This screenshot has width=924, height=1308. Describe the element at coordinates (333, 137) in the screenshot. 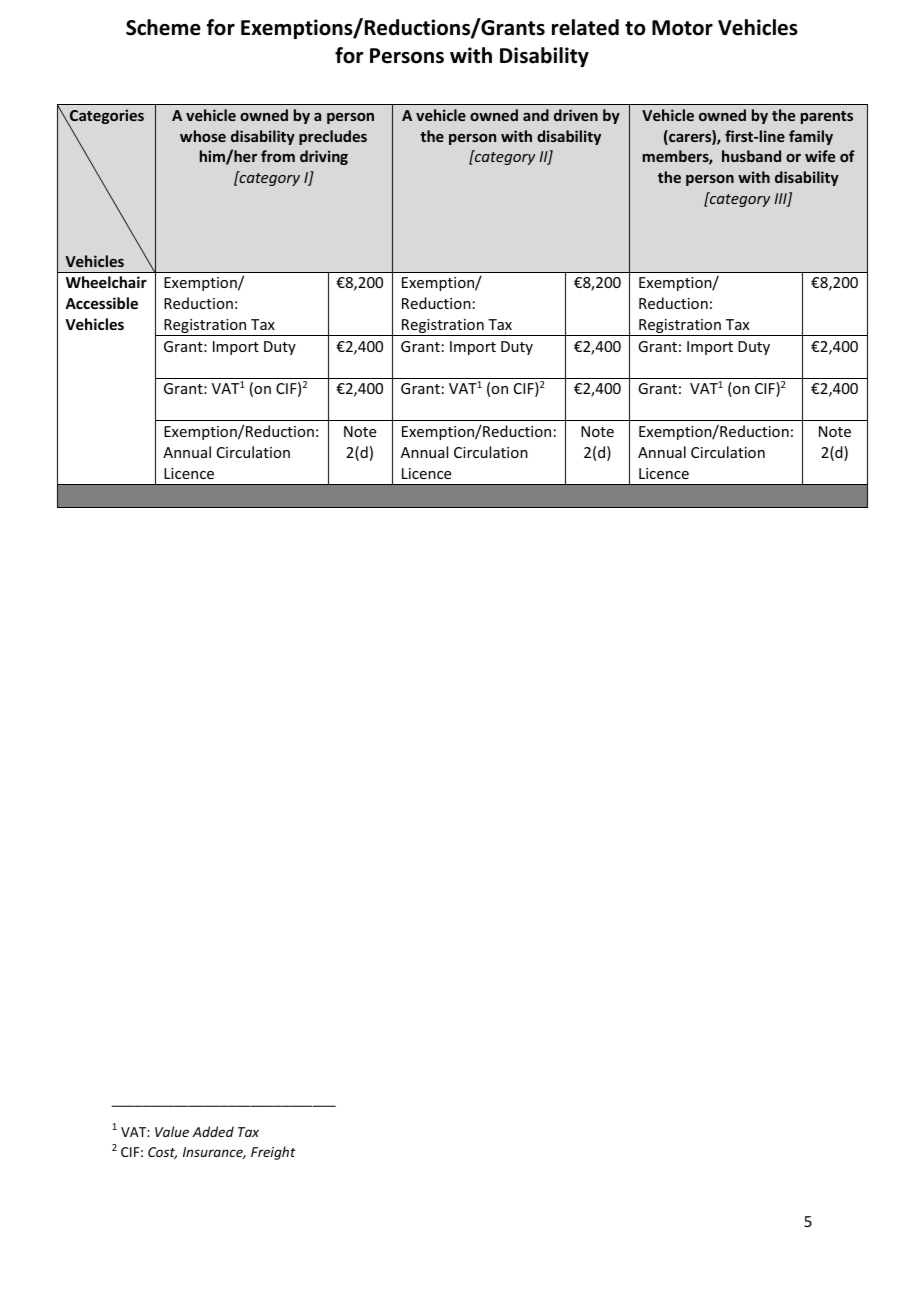

I see `precludes` at that location.
